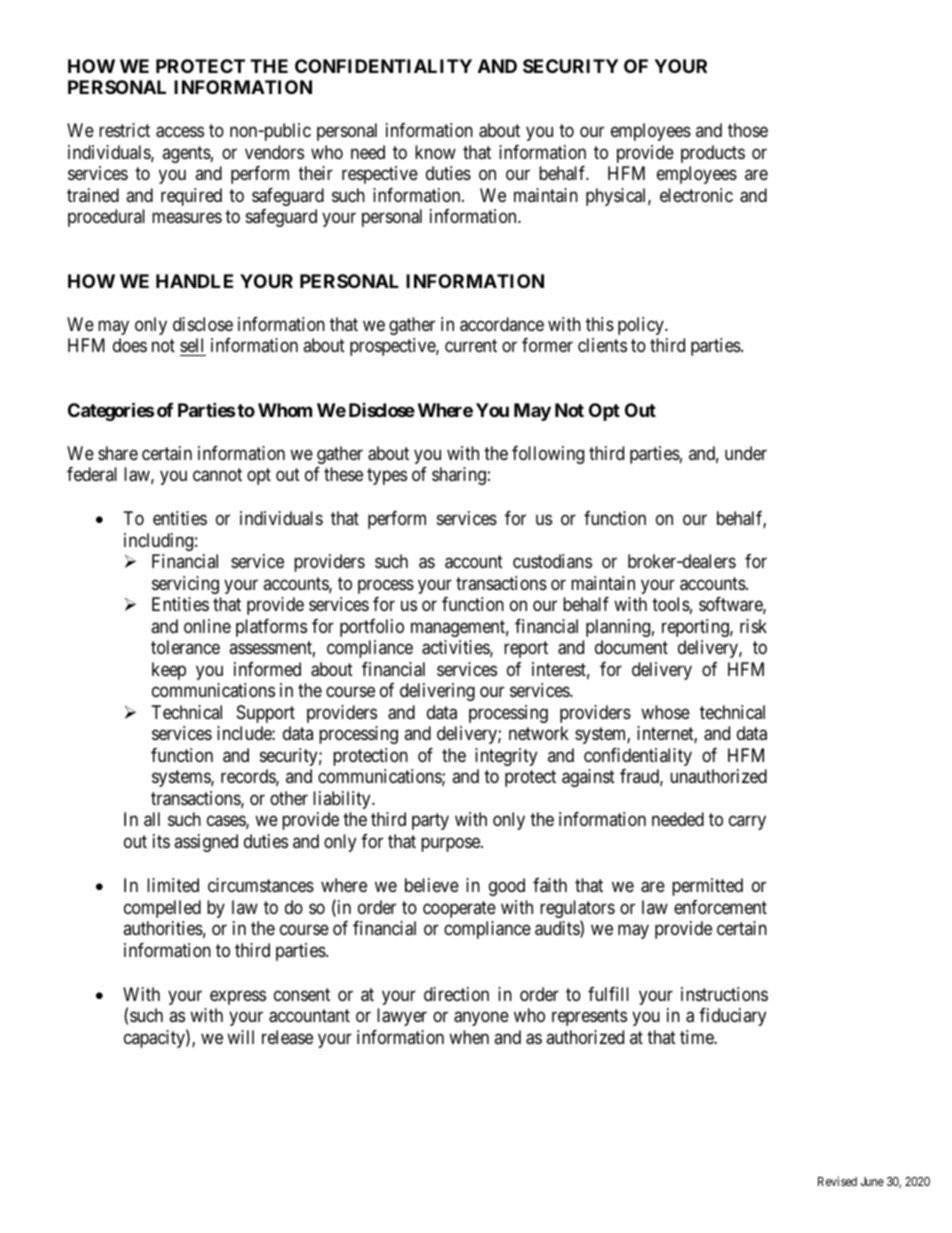 The width and height of the page is (952, 1233). I want to click on all, so click(152, 819).
